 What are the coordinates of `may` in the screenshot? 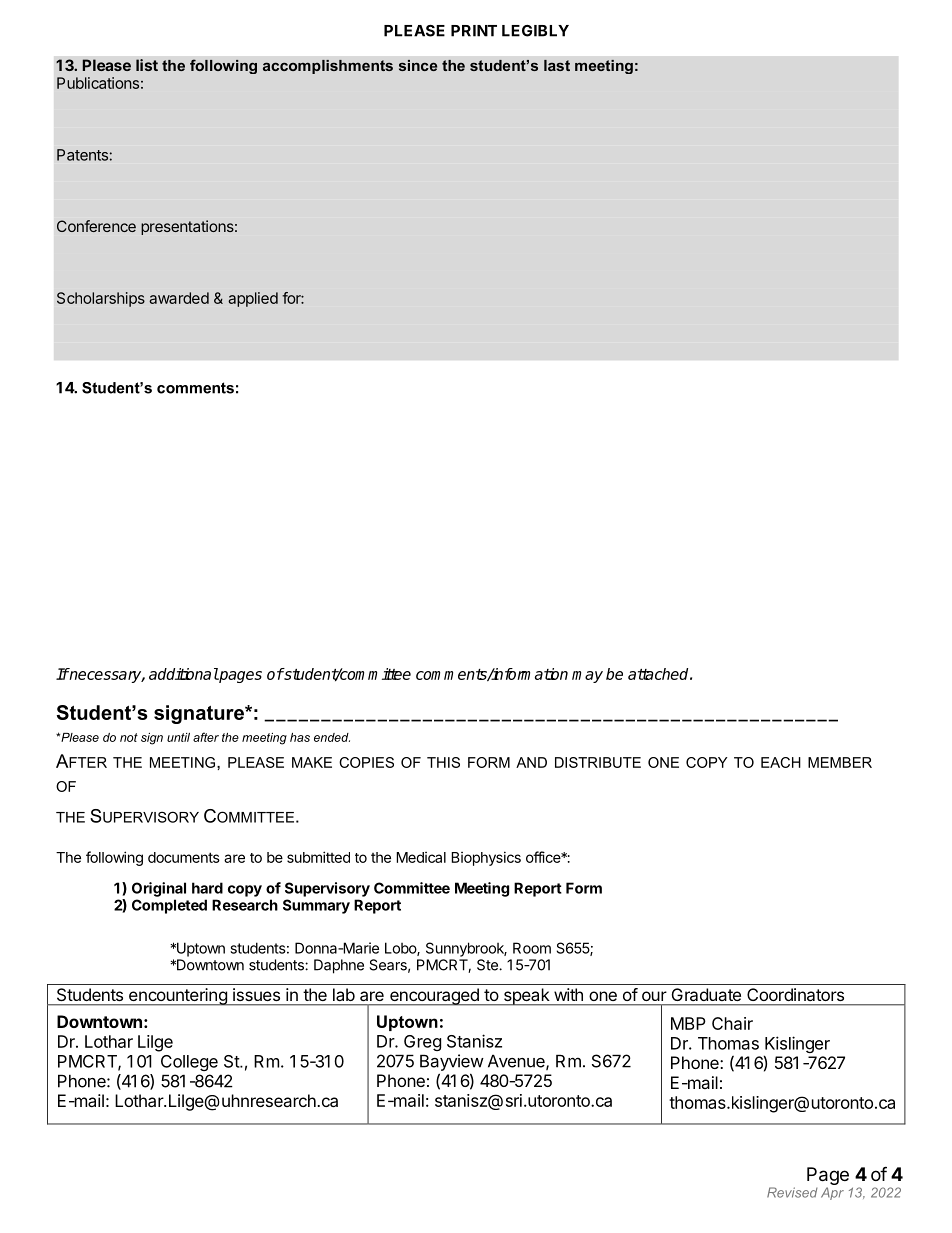 It's located at (587, 677).
